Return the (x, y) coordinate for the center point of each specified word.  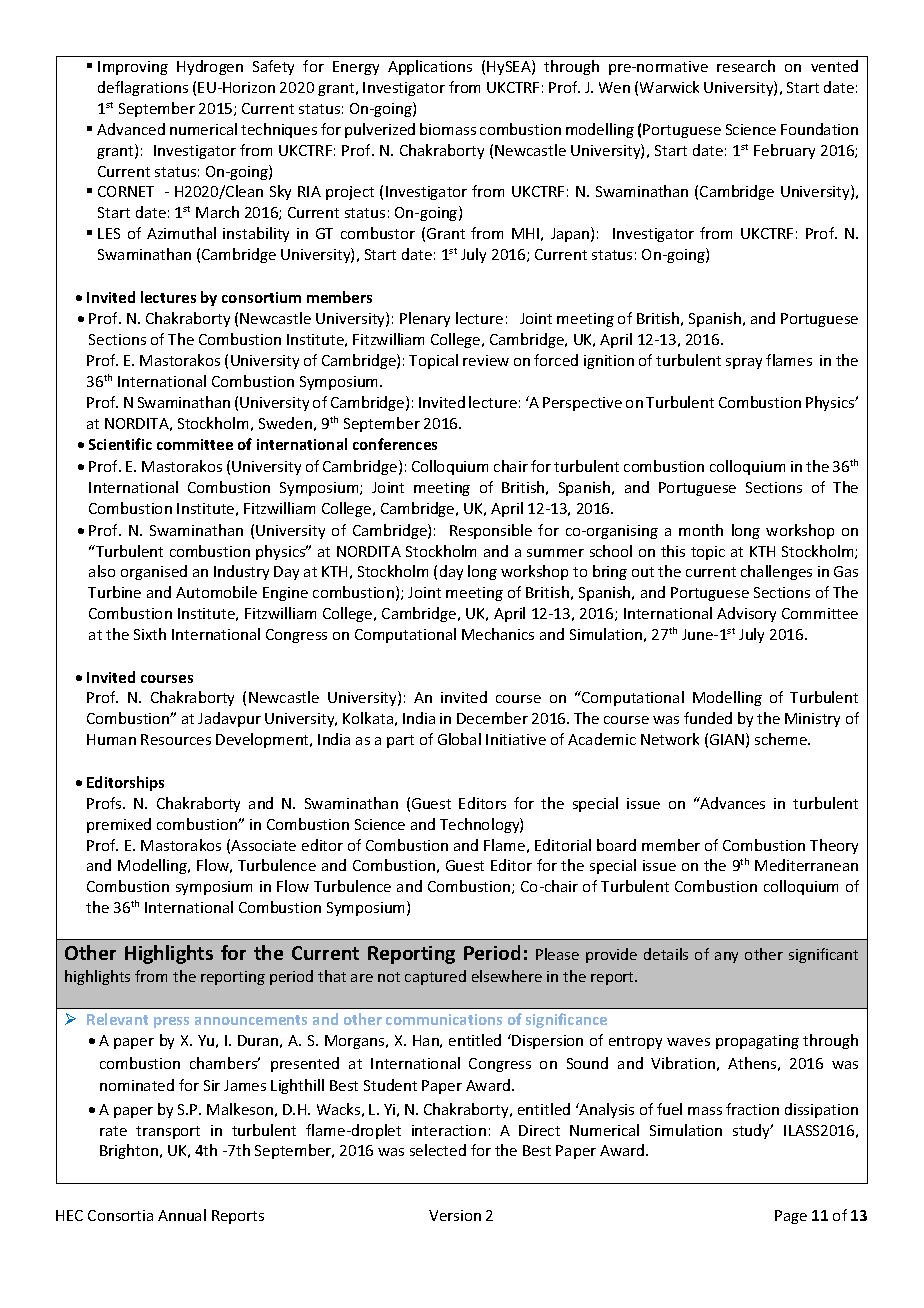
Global (459, 739)
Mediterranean (806, 865)
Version (455, 1215)
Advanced (131, 129)
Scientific (120, 444)
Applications (430, 67)
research (746, 66)
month (701, 530)
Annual (182, 1215)
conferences (395, 444)
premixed (119, 825)
